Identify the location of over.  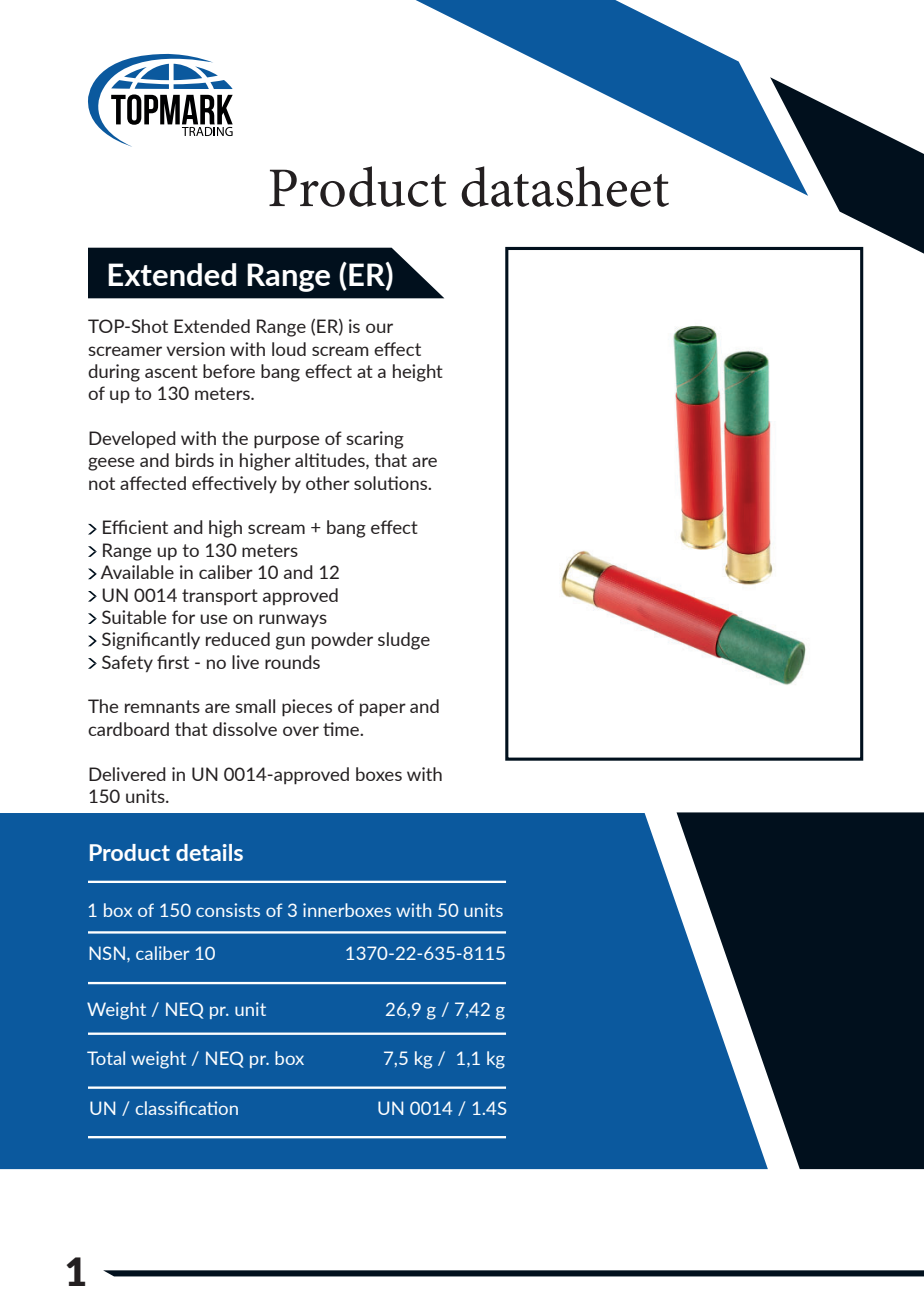
(301, 731).
